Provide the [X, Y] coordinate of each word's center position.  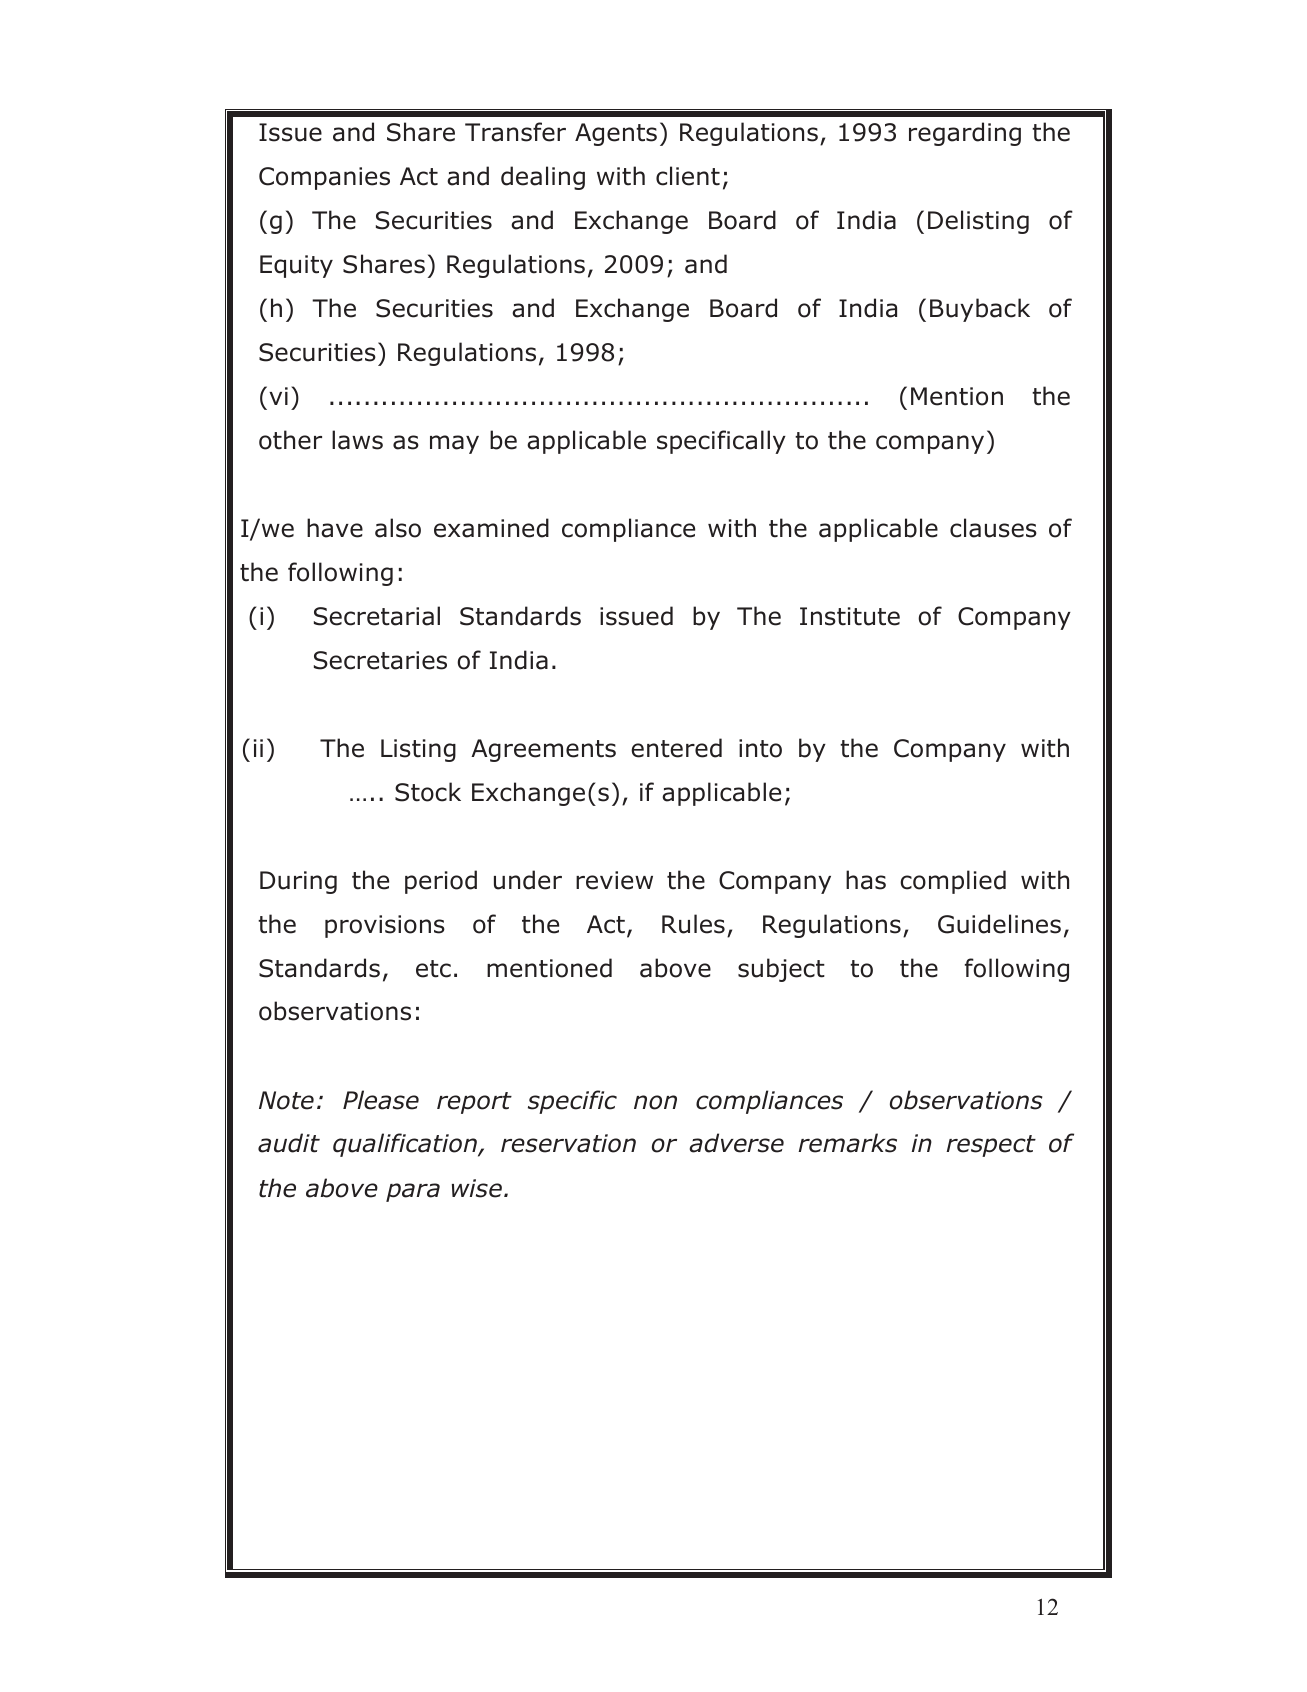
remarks [847, 1143]
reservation [568, 1143]
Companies [324, 178]
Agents [616, 134]
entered [676, 748]
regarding [965, 134]
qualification [406, 1145]
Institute [850, 616]
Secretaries [380, 660]
